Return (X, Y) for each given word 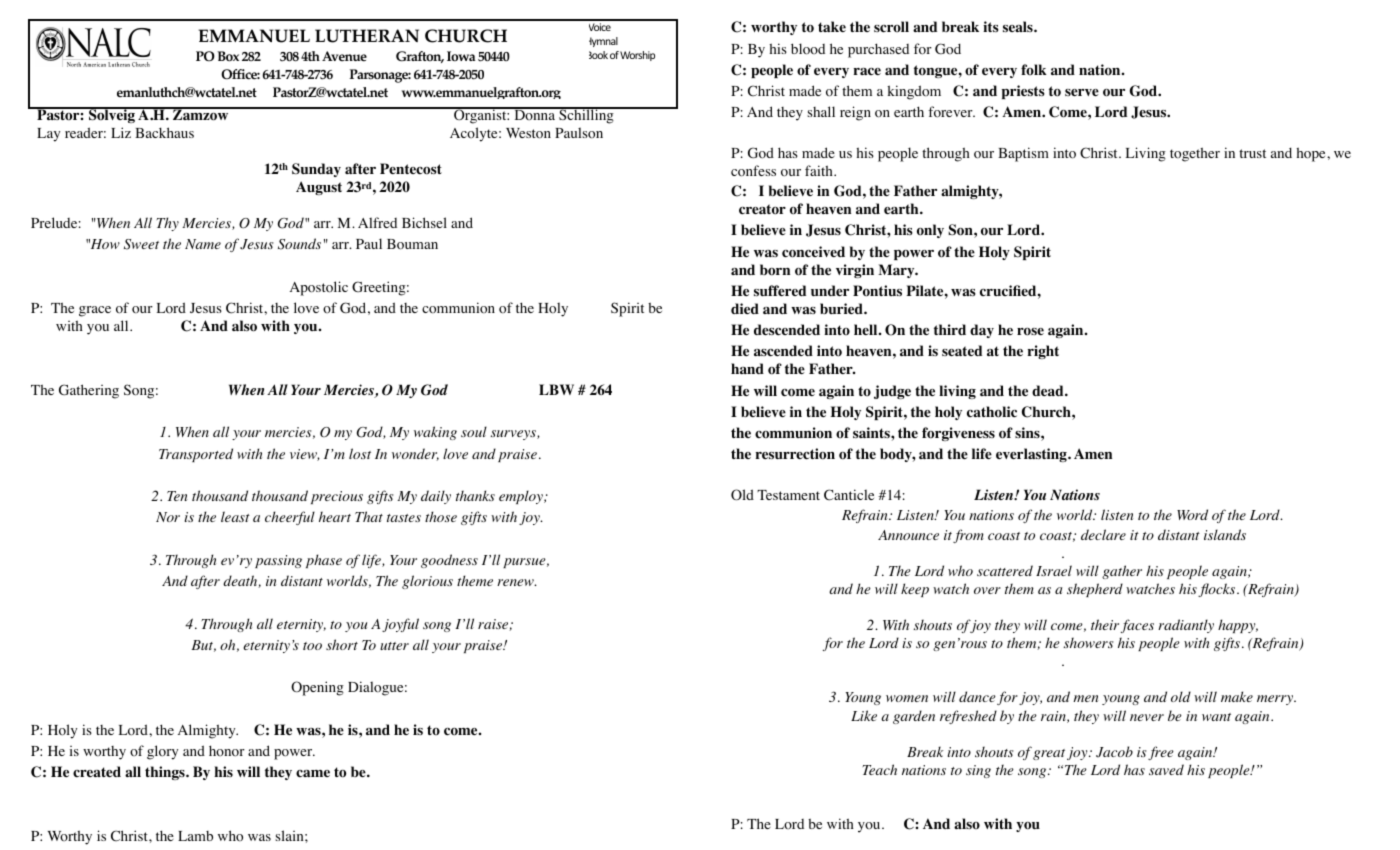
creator (762, 209)
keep (915, 590)
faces (1137, 626)
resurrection (795, 454)
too (312, 646)
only (930, 231)
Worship (637, 56)
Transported (196, 455)
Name (203, 244)
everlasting (1032, 455)
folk (1034, 69)
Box (228, 56)
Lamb (195, 836)
